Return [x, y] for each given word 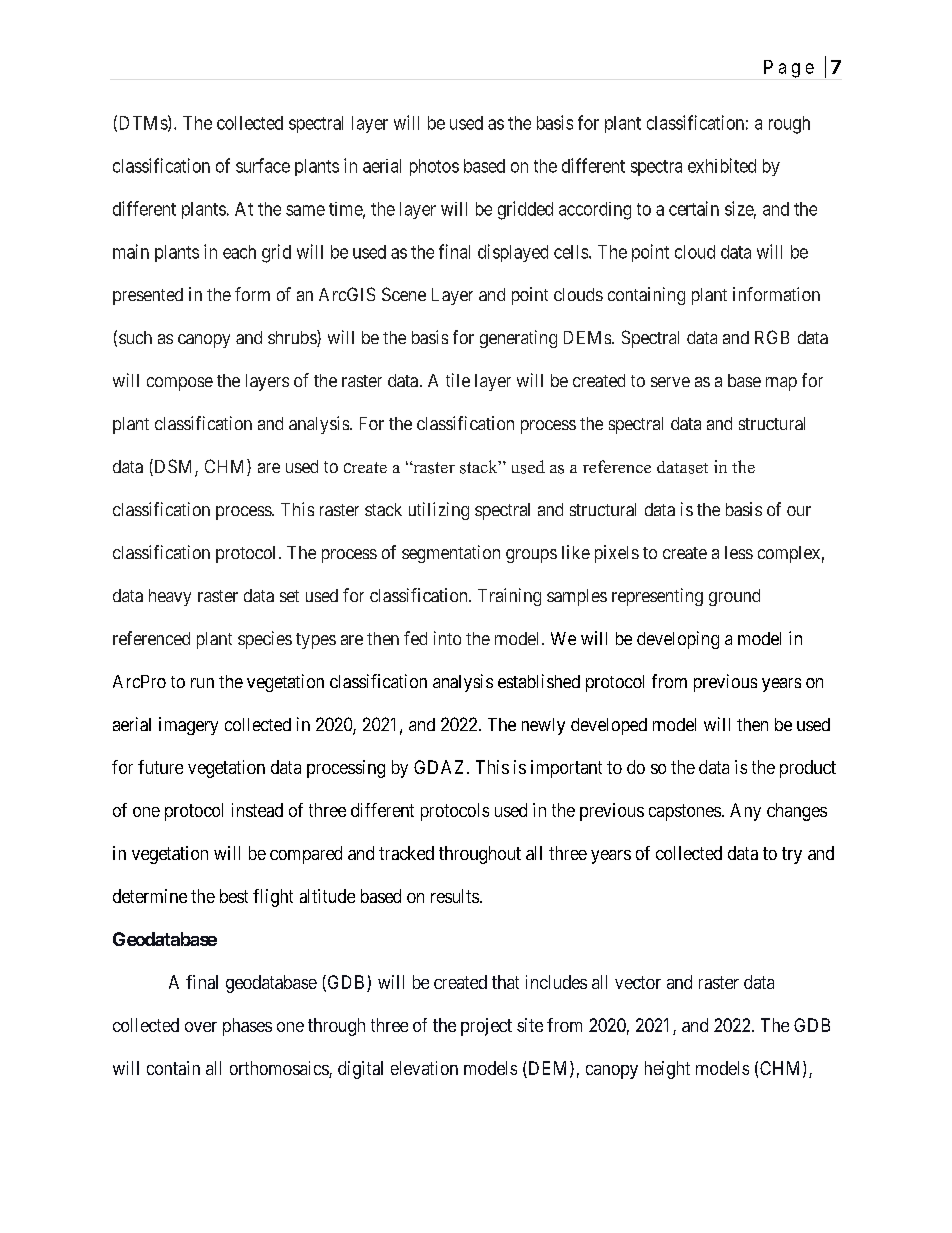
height [667, 1070]
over [201, 1027]
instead [257, 810]
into [447, 638]
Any [745, 812]
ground [734, 597]
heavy [170, 597]
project [486, 1027]
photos [434, 167]
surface [263, 165]
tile [458, 380]
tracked [406, 853]
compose [180, 384]
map [781, 384]
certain [694, 208]
